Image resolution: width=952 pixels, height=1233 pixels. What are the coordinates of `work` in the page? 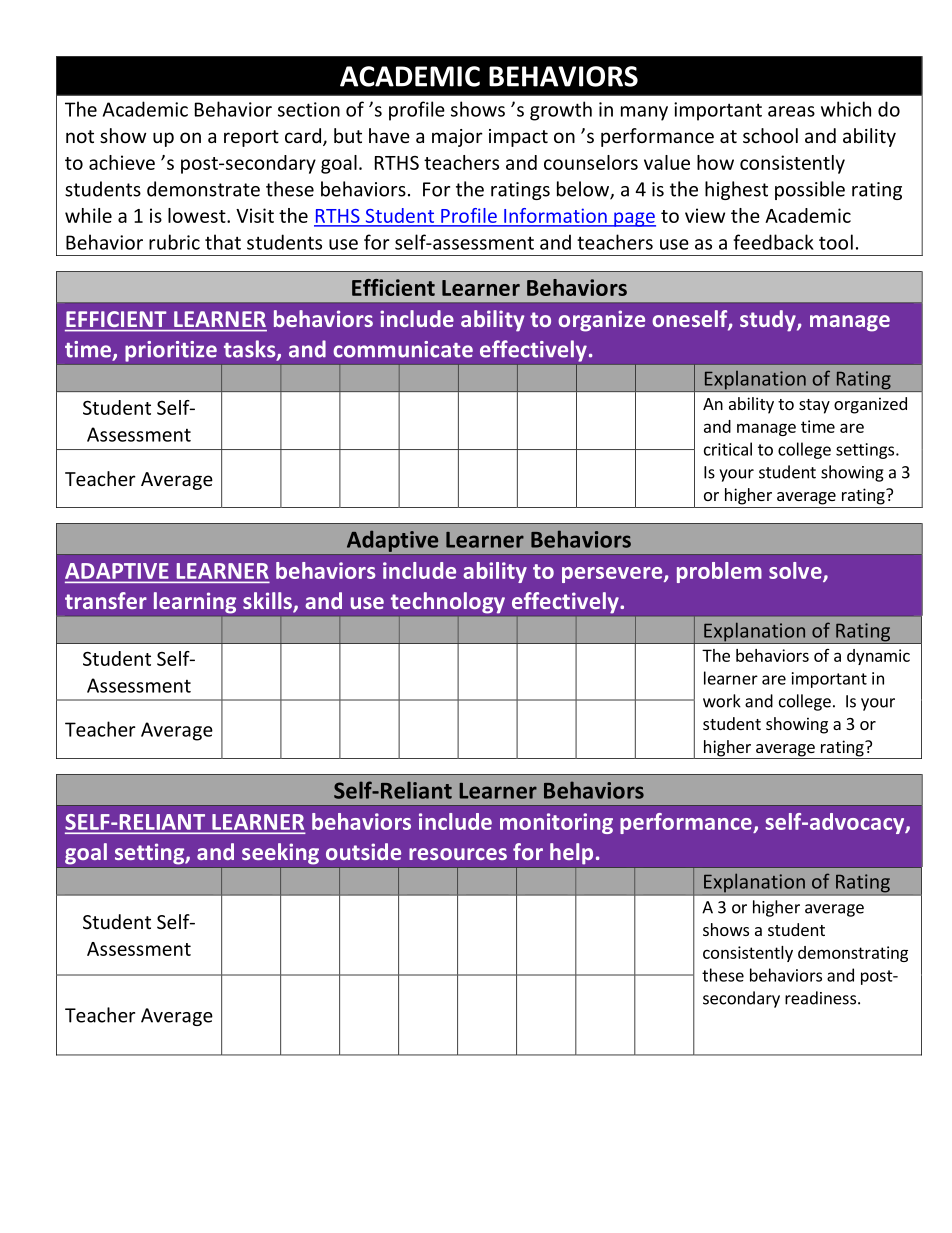 It's located at (722, 701).
